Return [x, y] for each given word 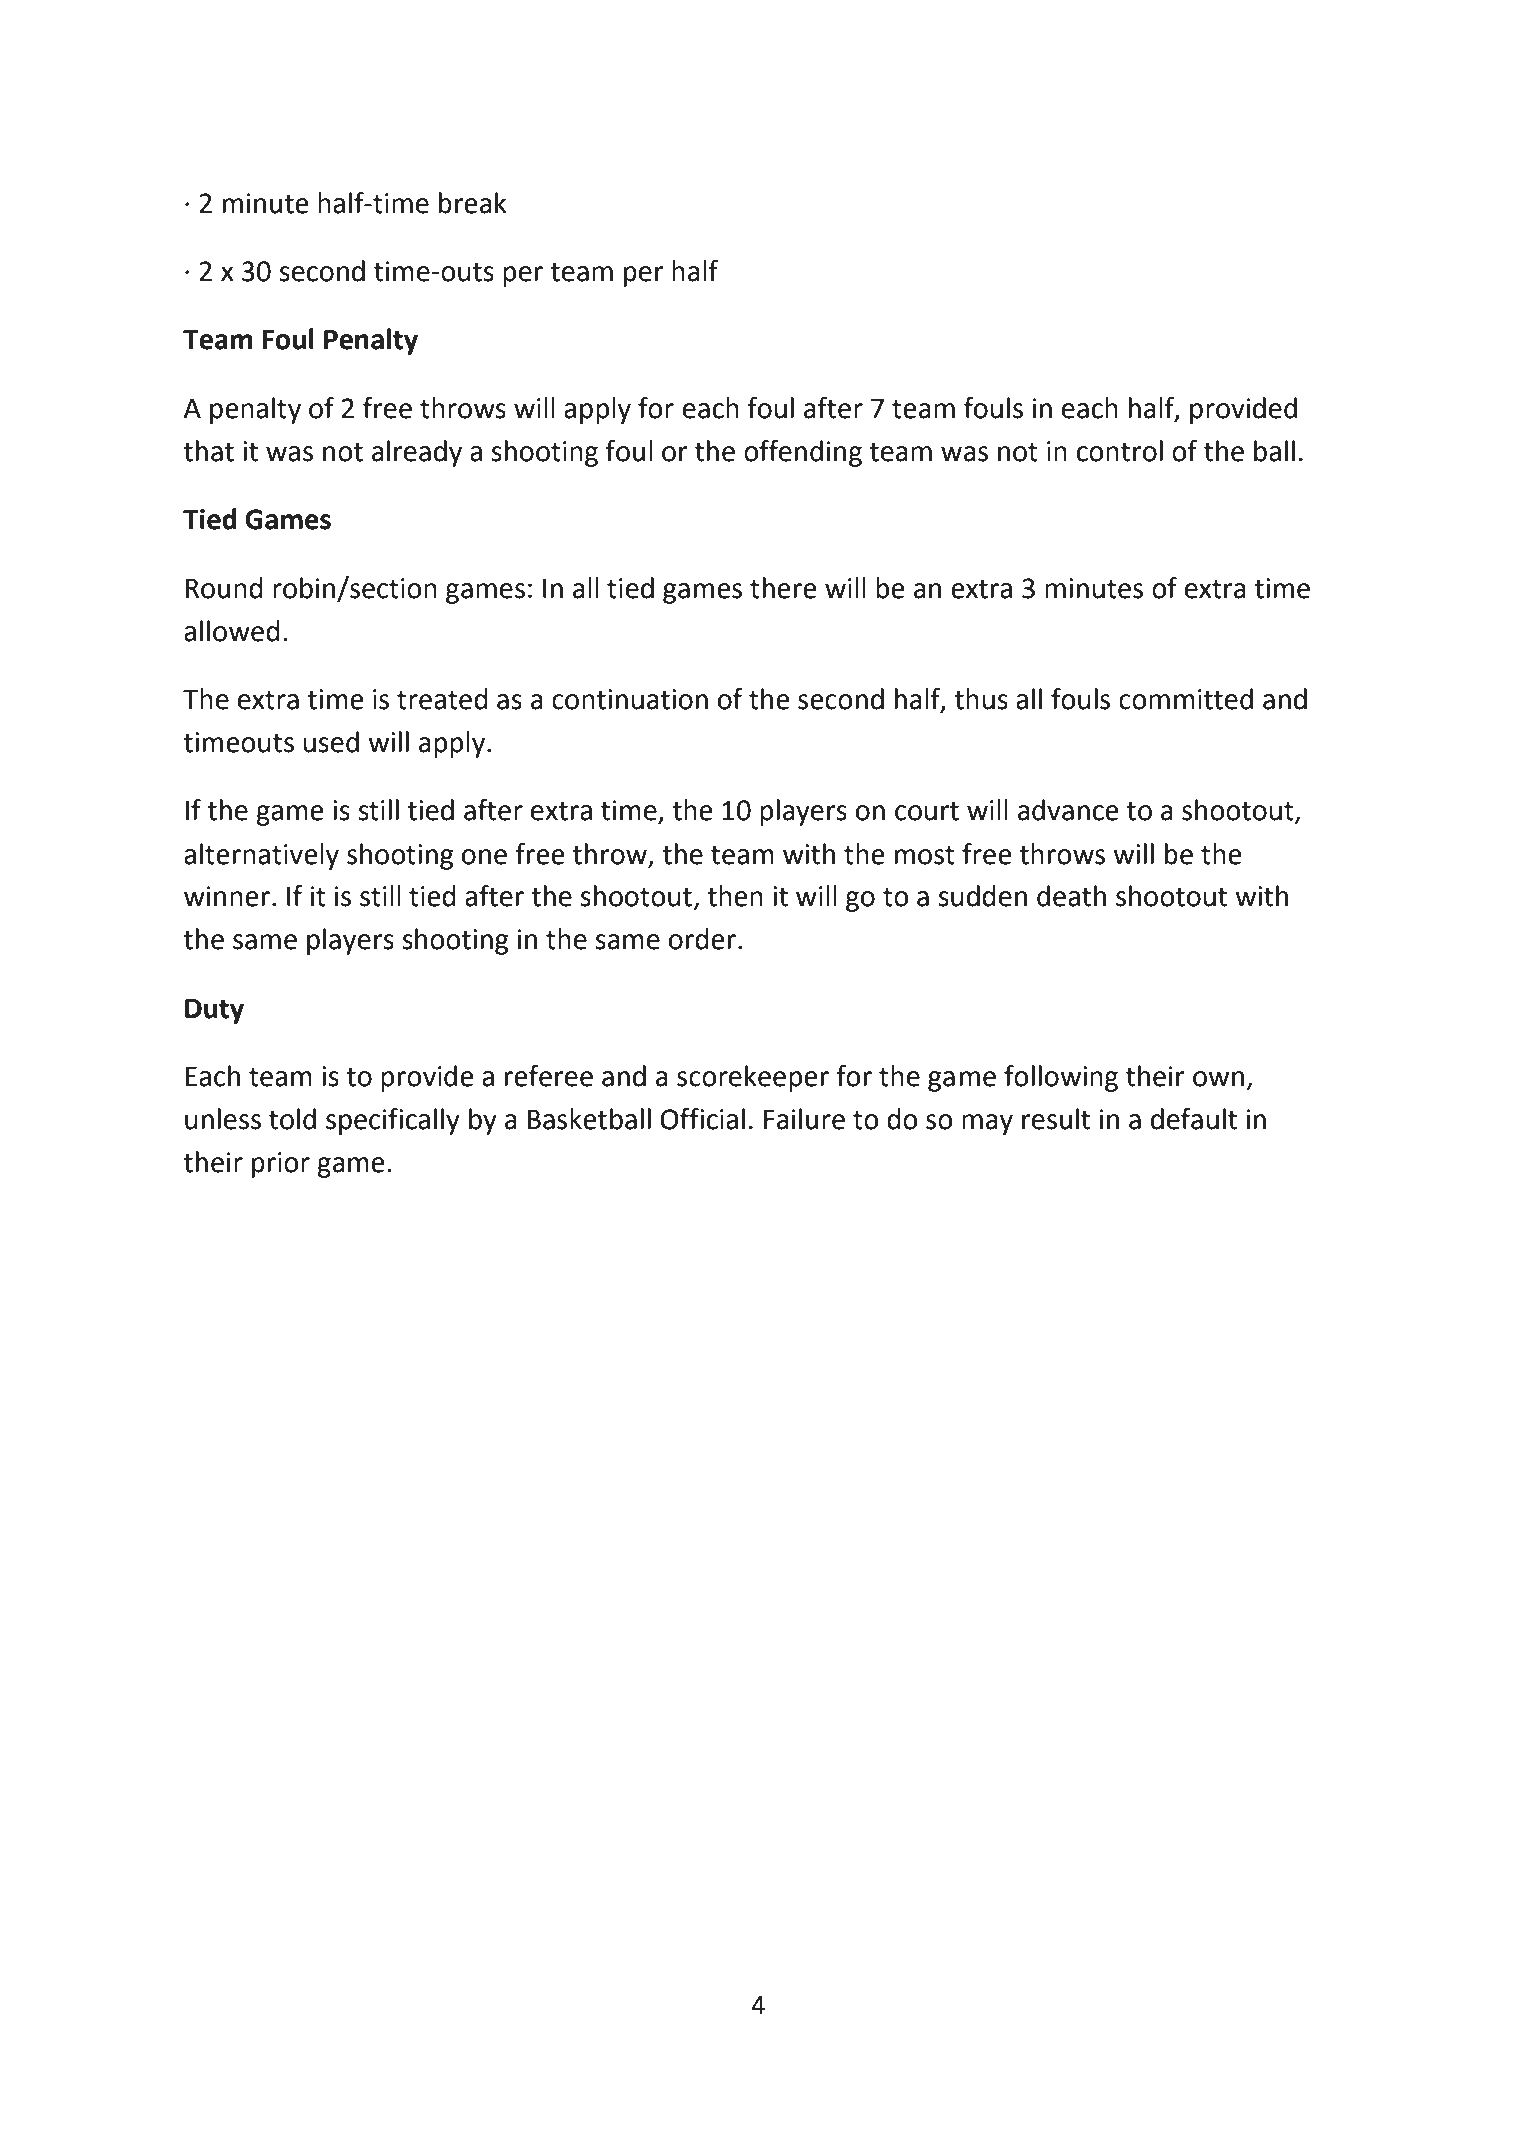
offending [803, 453]
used [331, 742]
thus [981, 699]
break [473, 203]
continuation [630, 699]
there [783, 588]
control [1120, 451]
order [702, 939]
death [1071, 896]
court [927, 811]
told [292, 1119]
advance [1068, 810]
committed [1186, 699]
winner [227, 896]
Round [224, 588]
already [417, 453]
